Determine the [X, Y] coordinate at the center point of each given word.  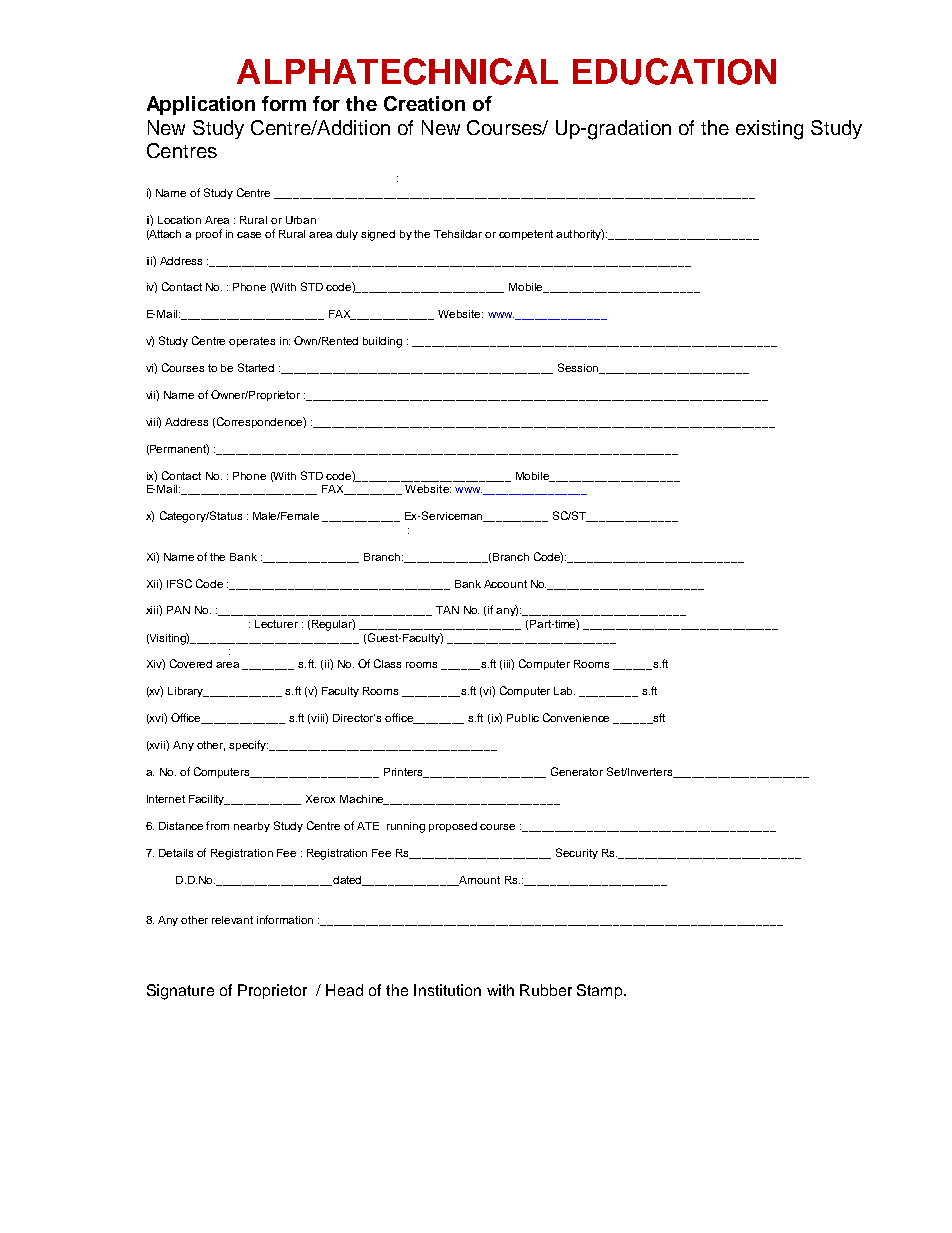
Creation [424, 103]
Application [201, 105]
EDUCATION [674, 71]
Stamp [601, 991]
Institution [447, 990]
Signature [180, 992]
